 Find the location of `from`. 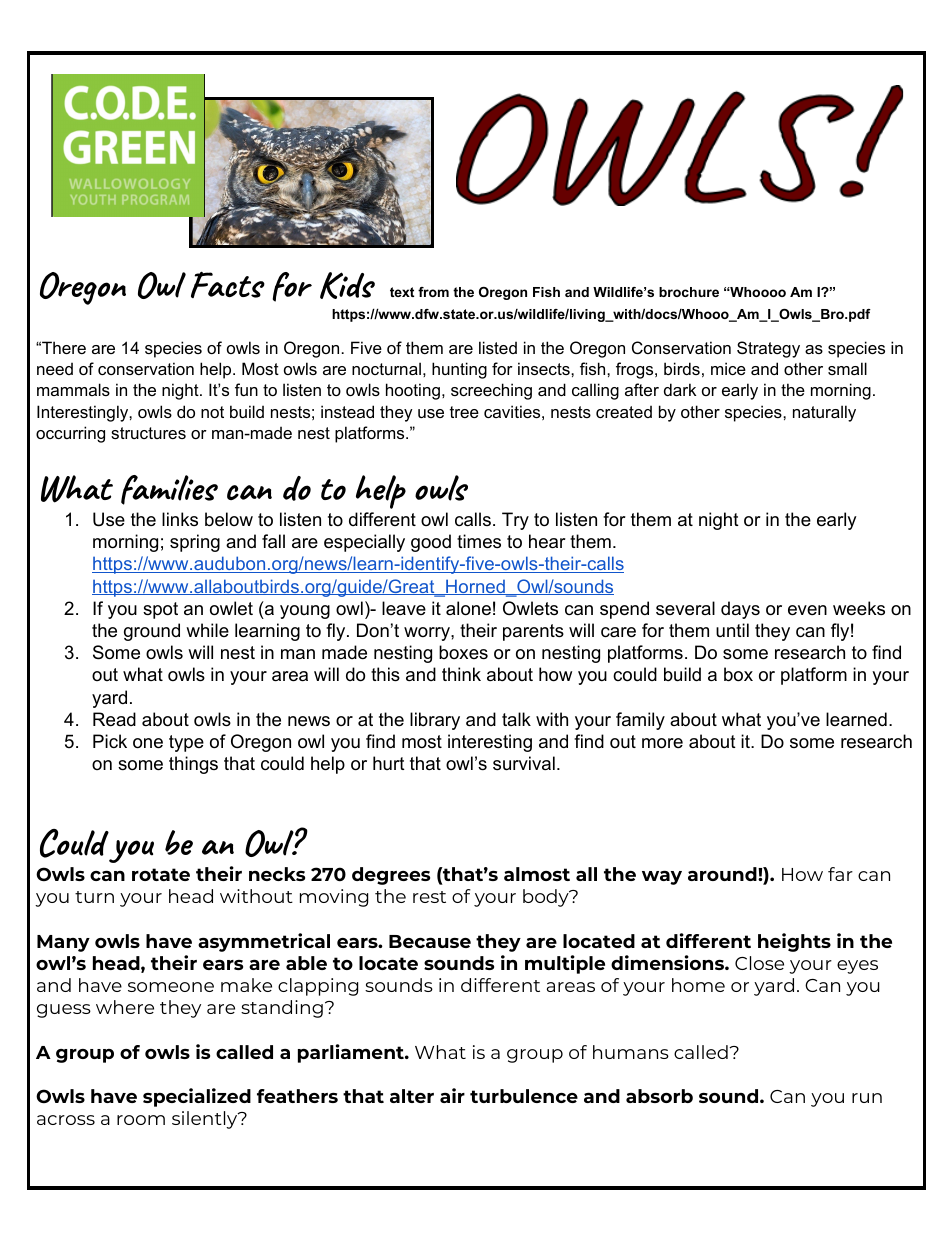

from is located at coordinates (433, 292).
